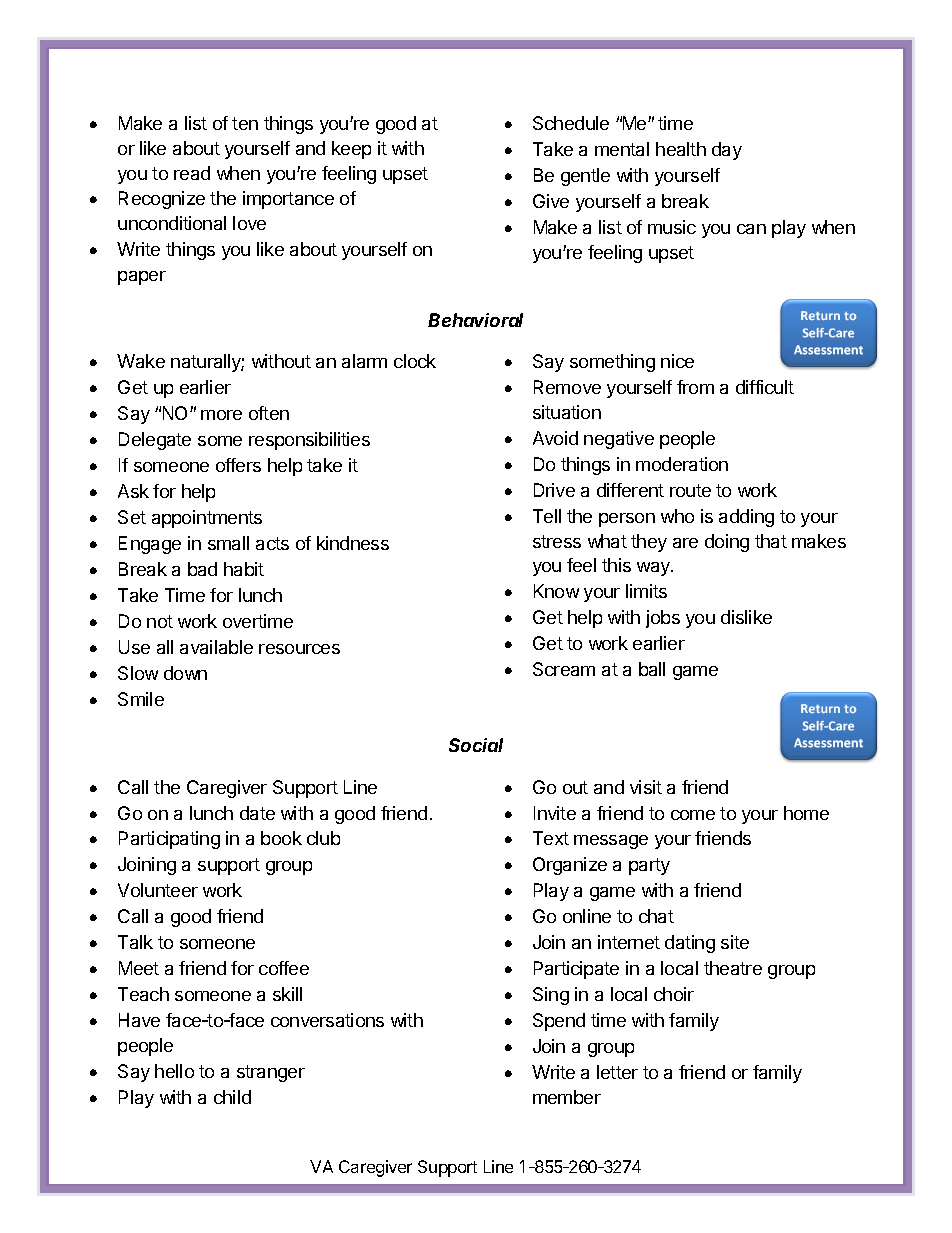 The height and width of the screenshot is (1233, 952). What do you see at coordinates (476, 745) in the screenshot?
I see `Social` at bounding box center [476, 745].
